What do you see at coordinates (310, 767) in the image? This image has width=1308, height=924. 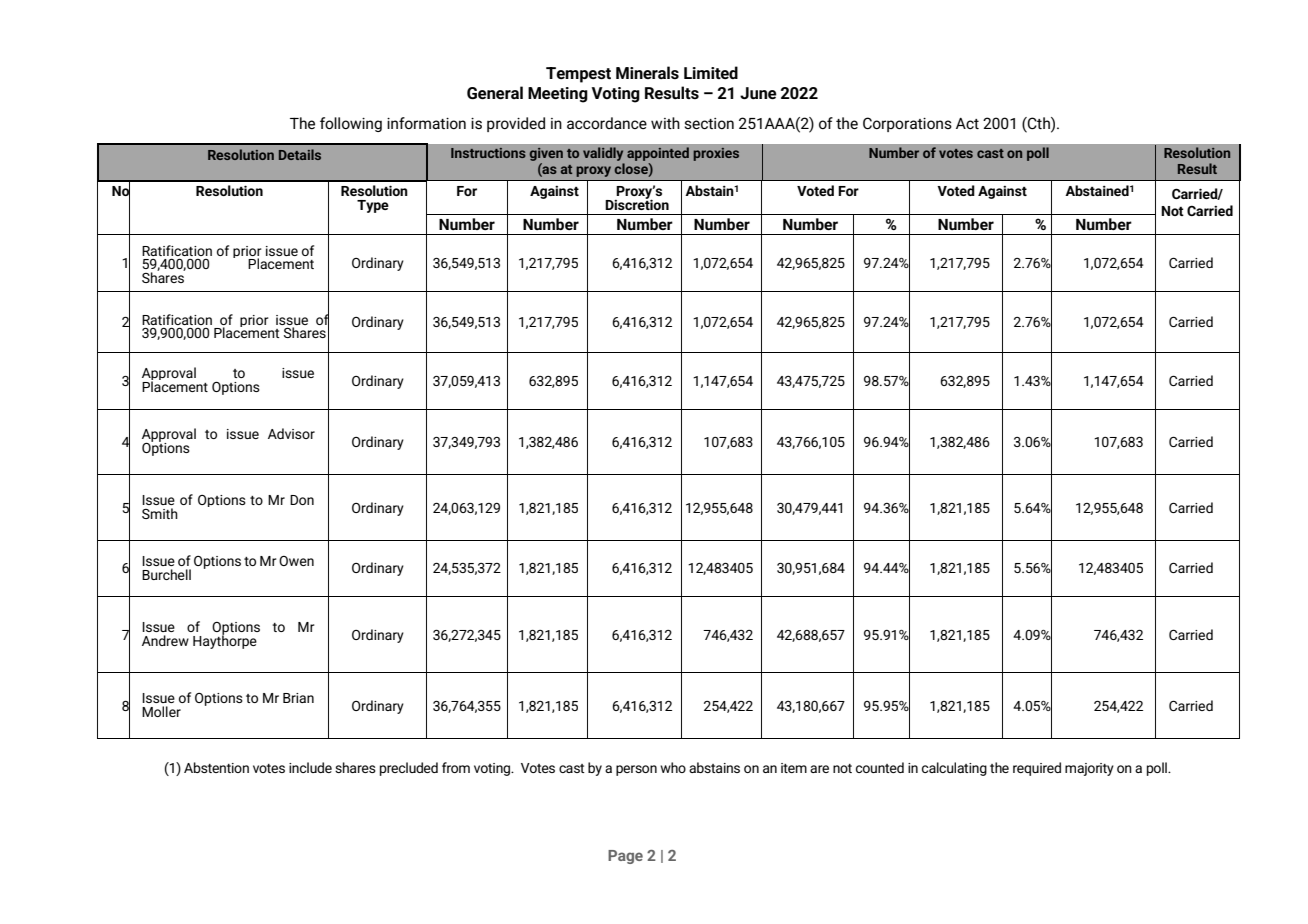 I see `include` at bounding box center [310, 767].
